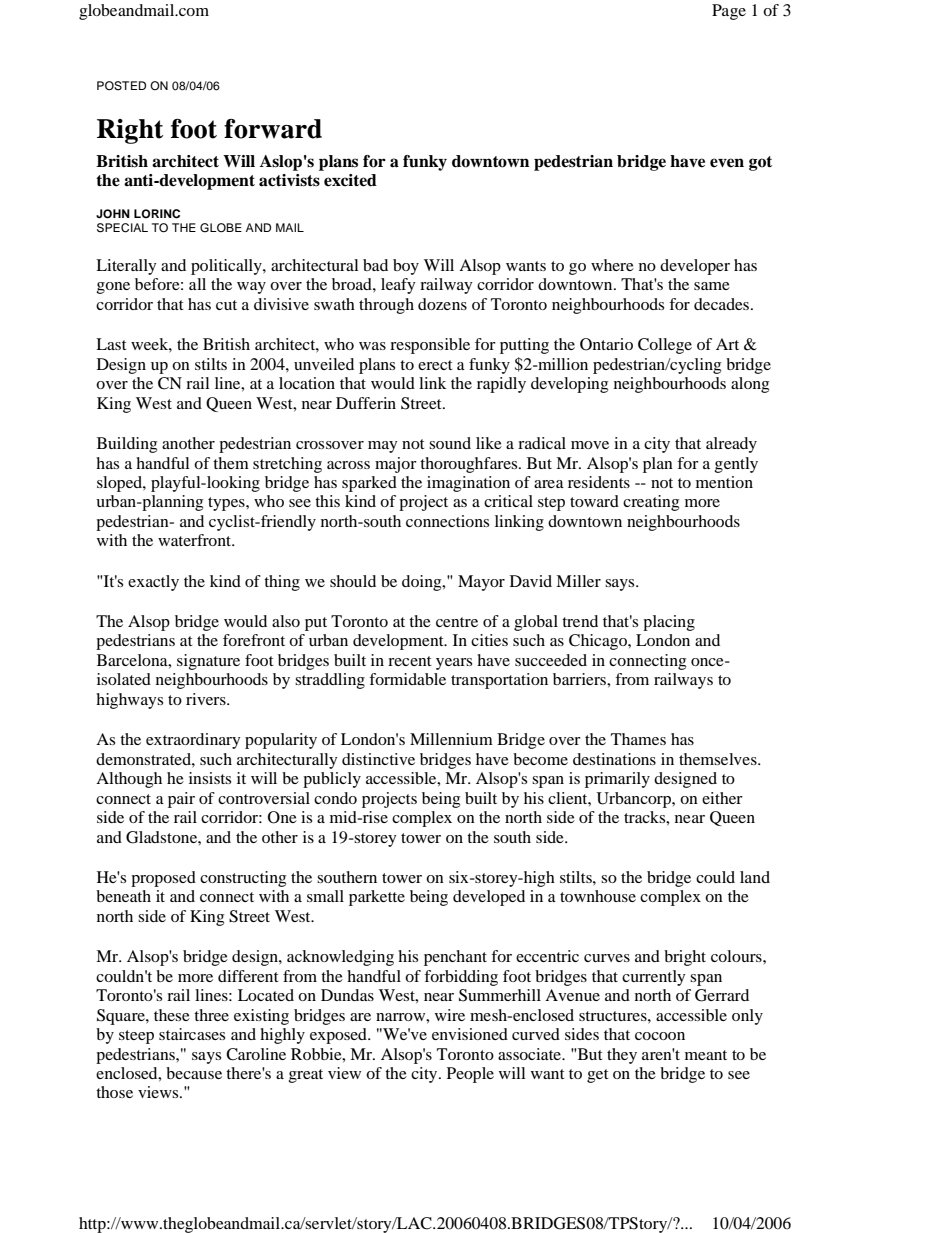 The height and width of the screenshot is (1233, 952). I want to click on boy, so click(406, 267).
